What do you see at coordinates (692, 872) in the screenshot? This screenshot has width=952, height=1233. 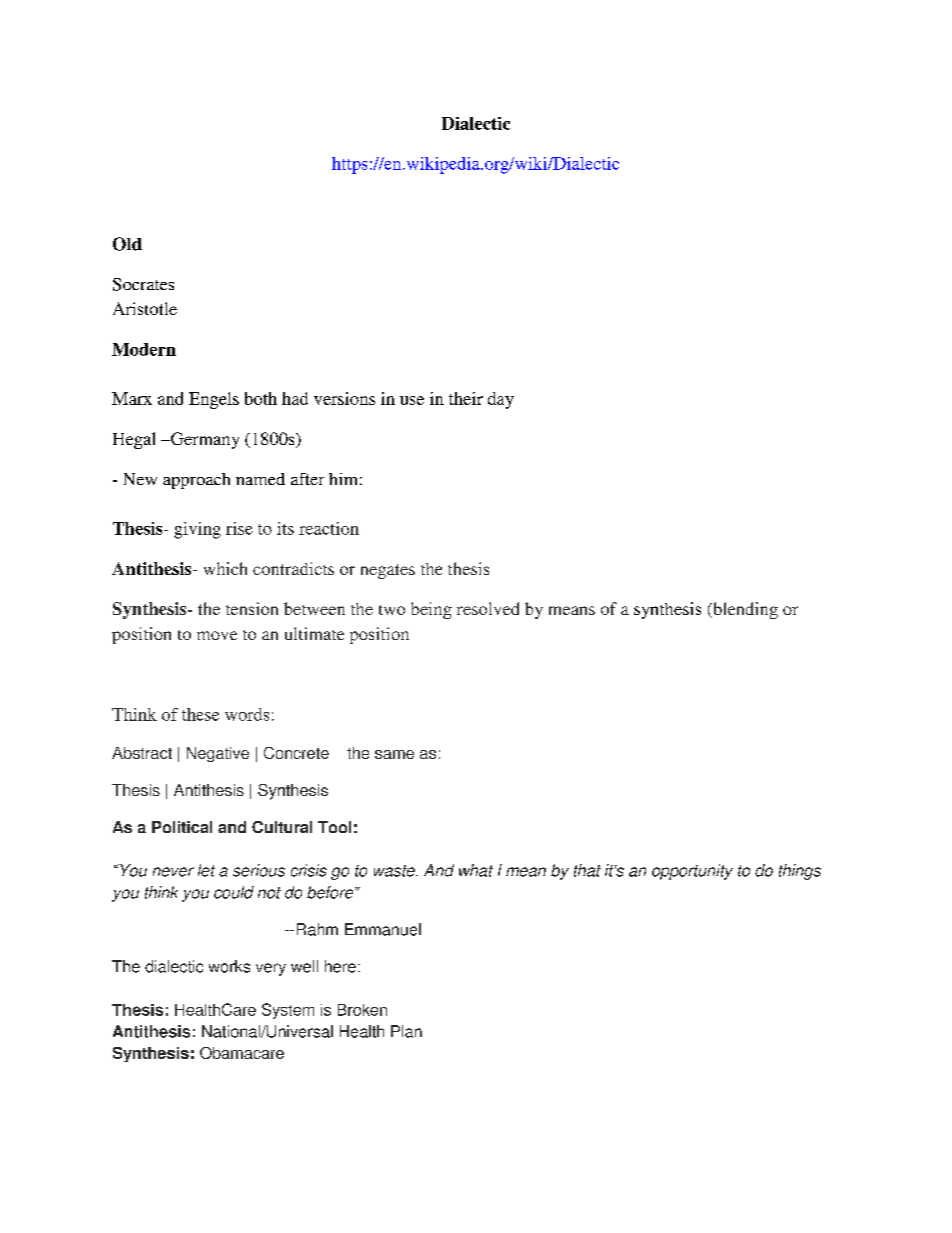 I see `opportunity` at bounding box center [692, 872].
